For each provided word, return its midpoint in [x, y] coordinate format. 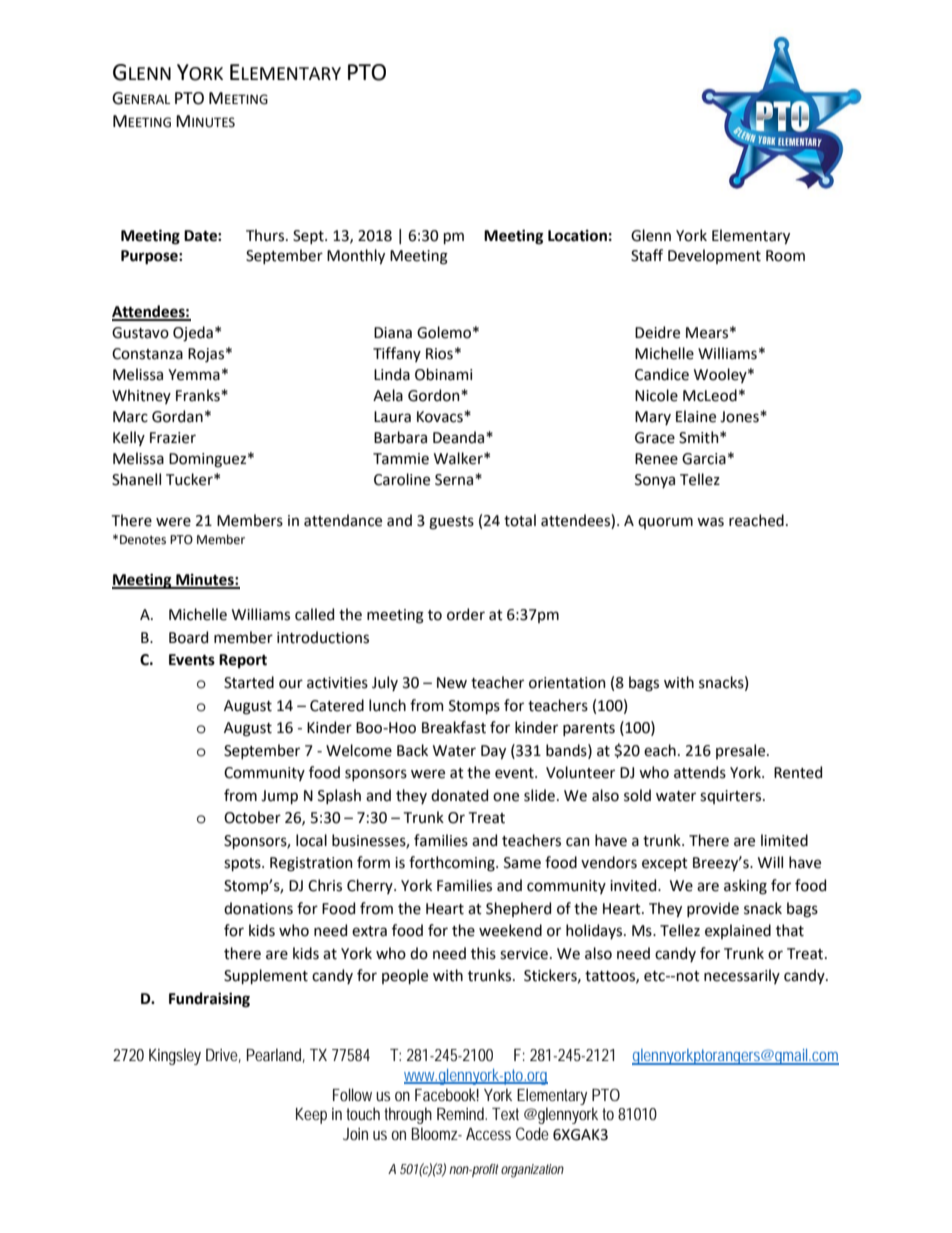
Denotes [143, 540]
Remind [462, 1113]
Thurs [266, 235]
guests [451, 523]
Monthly [356, 256]
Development [714, 256]
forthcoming [453, 864]
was [710, 522]
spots [243, 864]
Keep [311, 1116]
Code [532, 1133]
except [665, 864]
